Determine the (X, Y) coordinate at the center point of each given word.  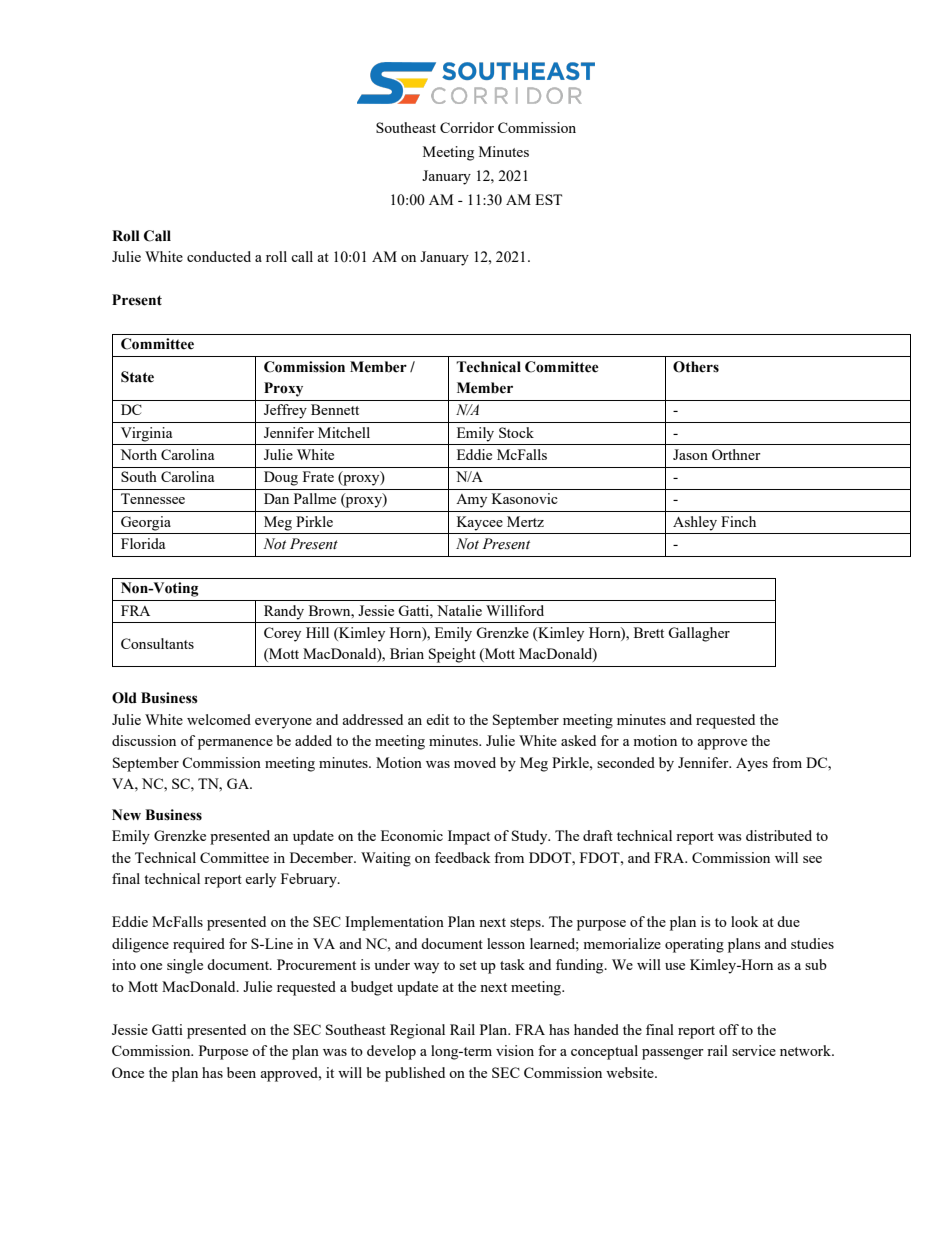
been (241, 1072)
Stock (516, 432)
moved (475, 762)
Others (696, 367)
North (138, 454)
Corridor (467, 127)
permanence (235, 744)
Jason (690, 454)
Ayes (752, 765)
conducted (219, 256)
